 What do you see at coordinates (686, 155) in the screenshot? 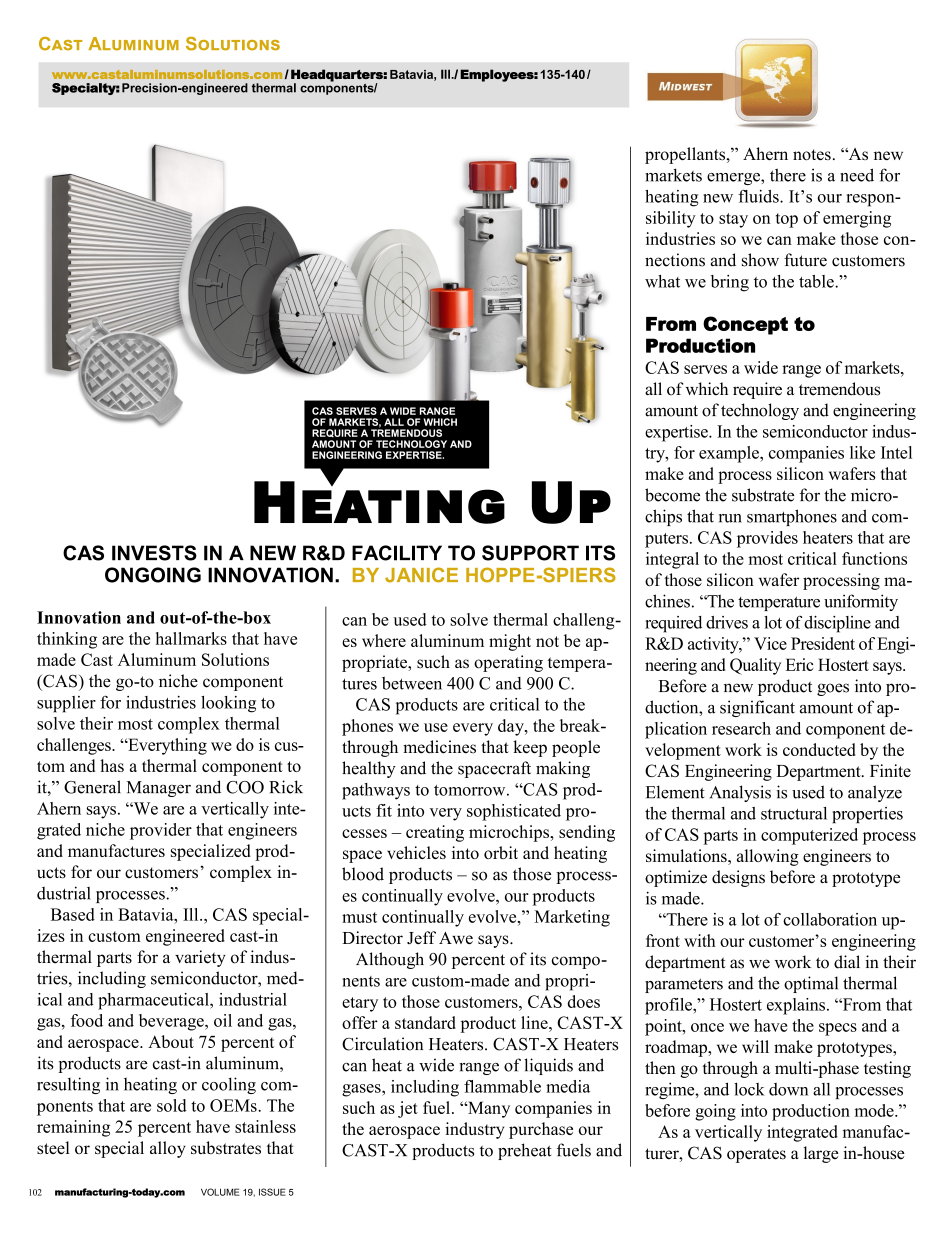
I see `propellants` at bounding box center [686, 155].
